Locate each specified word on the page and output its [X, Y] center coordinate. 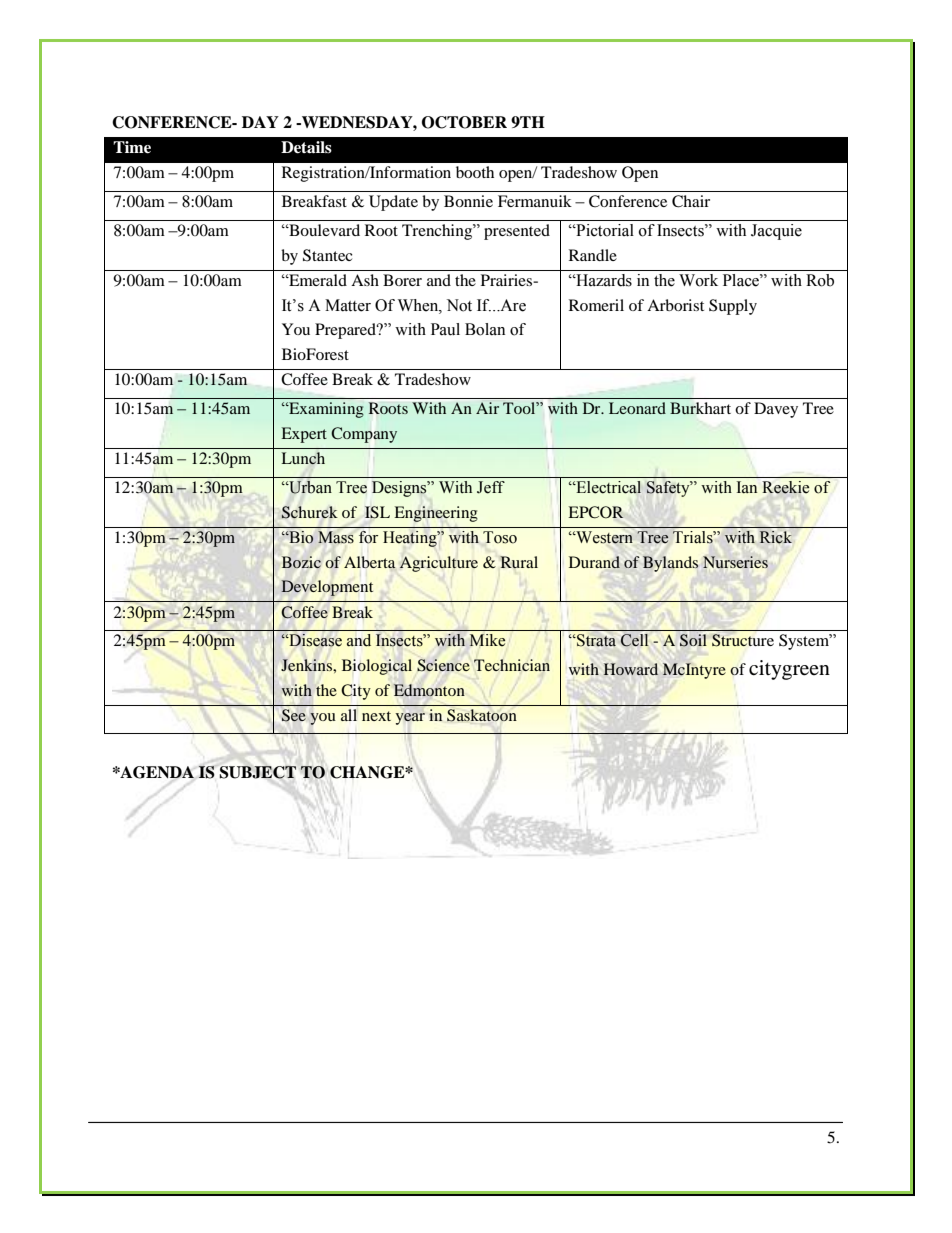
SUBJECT [258, 772]
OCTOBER [464, 122]
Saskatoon [482, 715]
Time [132, 147]
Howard [631, 669]
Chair [691, 201]
